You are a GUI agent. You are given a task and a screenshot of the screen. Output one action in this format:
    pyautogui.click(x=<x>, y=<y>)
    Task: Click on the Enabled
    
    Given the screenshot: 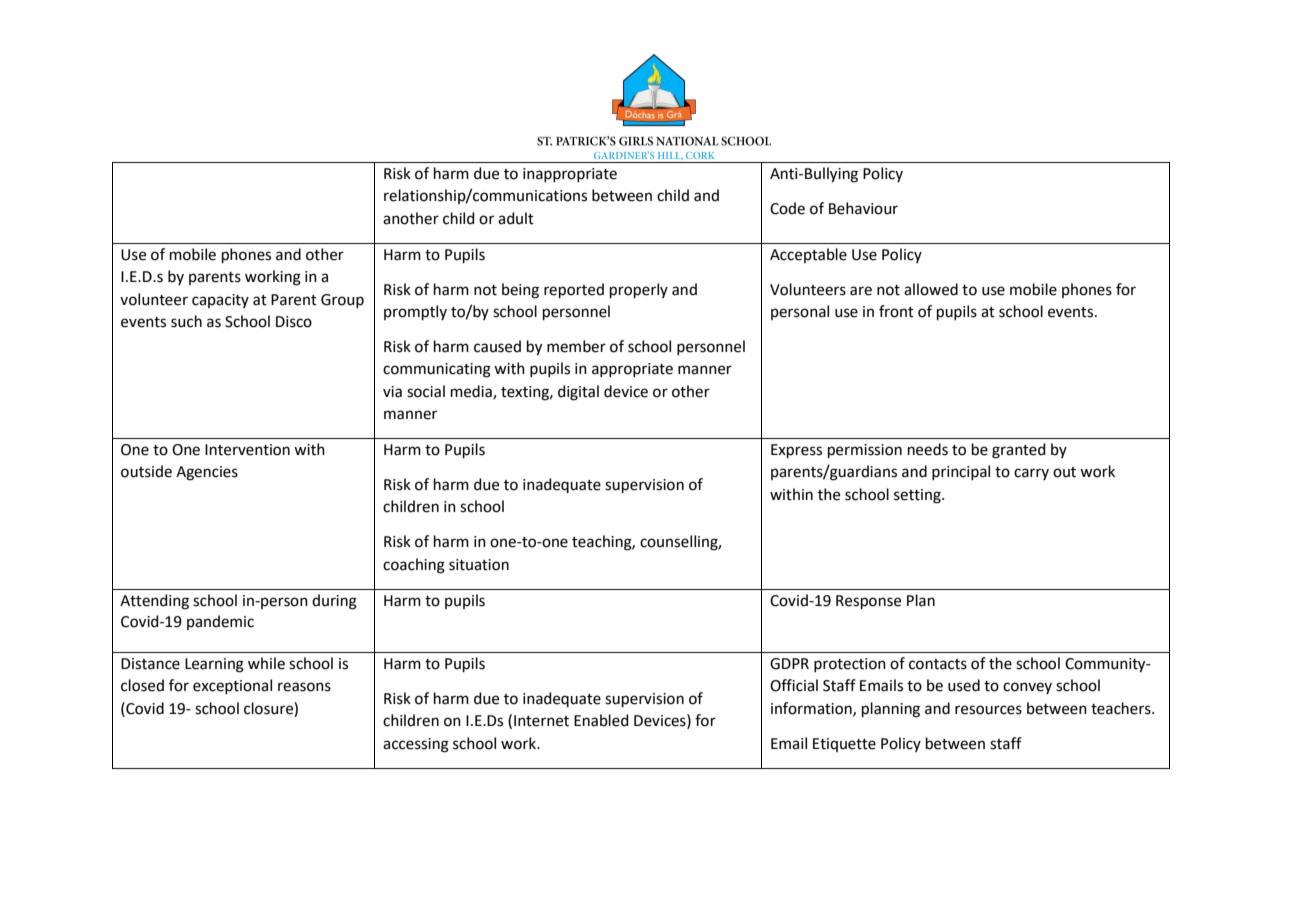 What is the action you would take?
    pyautogui.click(x=601, y=720)
